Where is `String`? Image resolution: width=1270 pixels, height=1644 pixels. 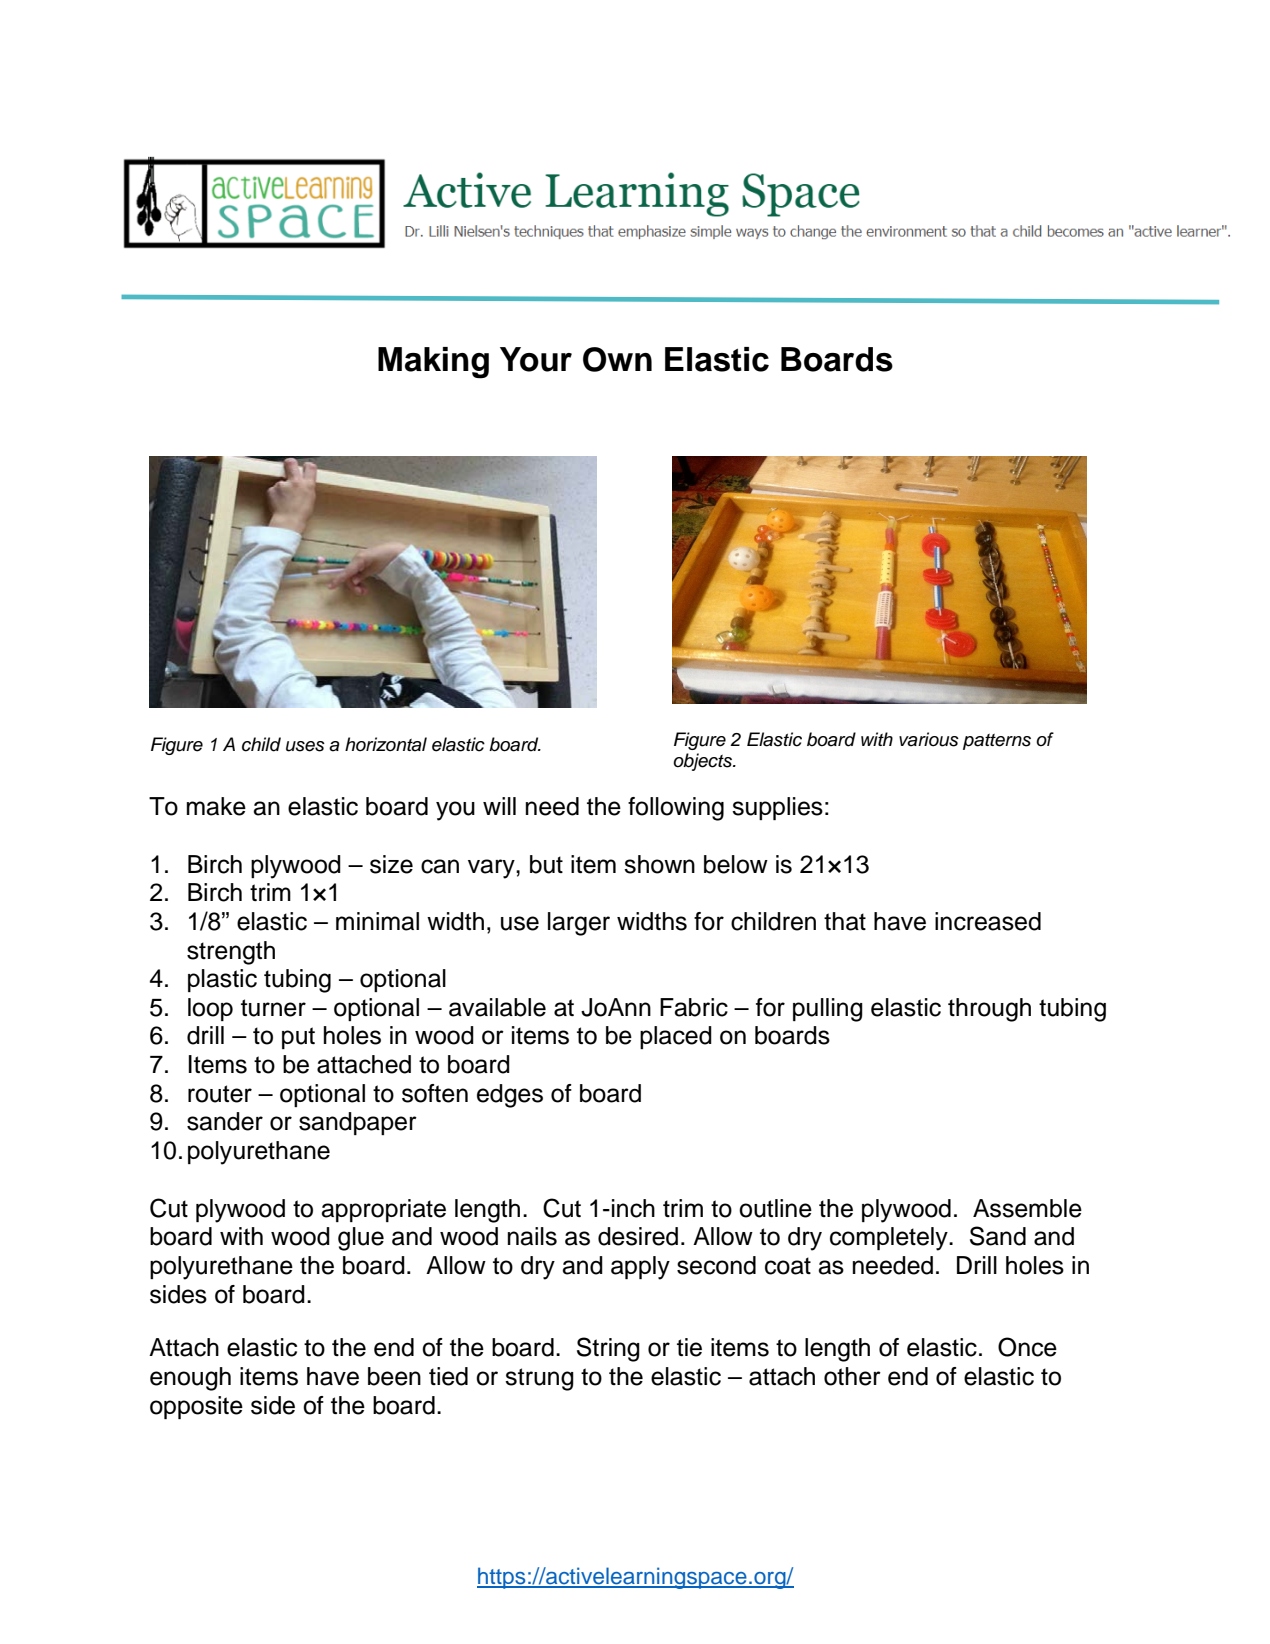 String is located at coordinates (608, 1349).
